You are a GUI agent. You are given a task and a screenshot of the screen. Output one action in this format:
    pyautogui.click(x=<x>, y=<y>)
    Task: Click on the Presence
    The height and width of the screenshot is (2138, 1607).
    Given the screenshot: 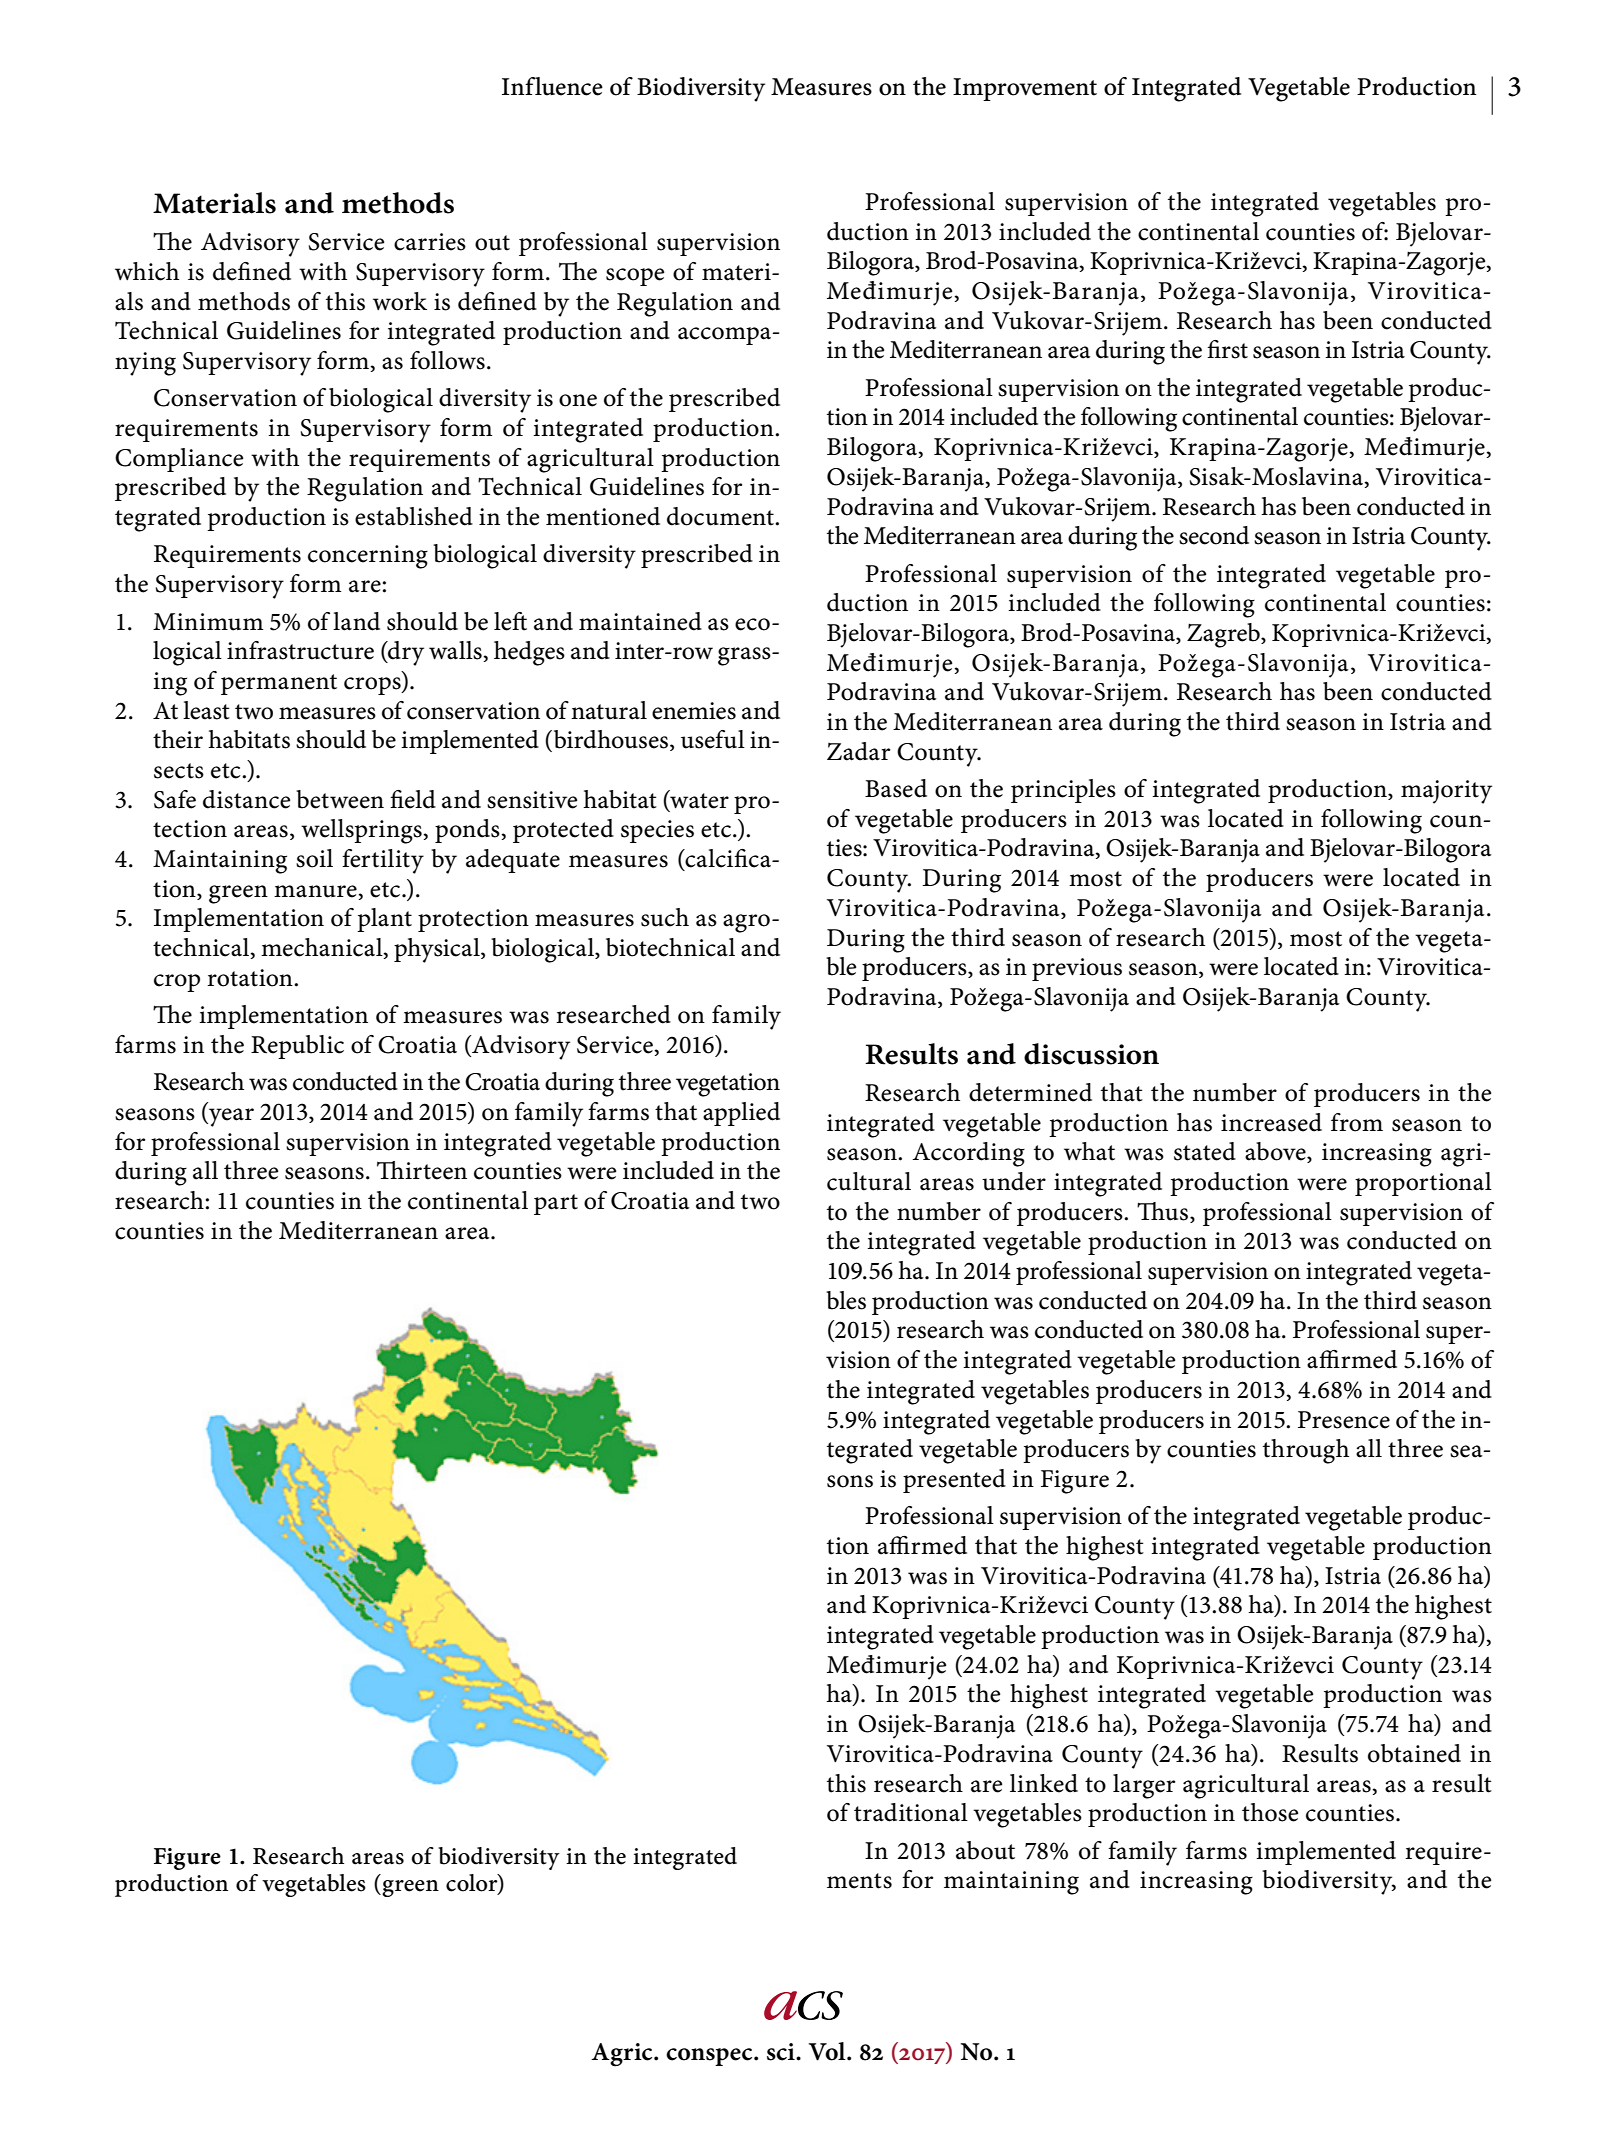 What is the action you would take?
    pyautogui.click(x=1344, y=1420)
